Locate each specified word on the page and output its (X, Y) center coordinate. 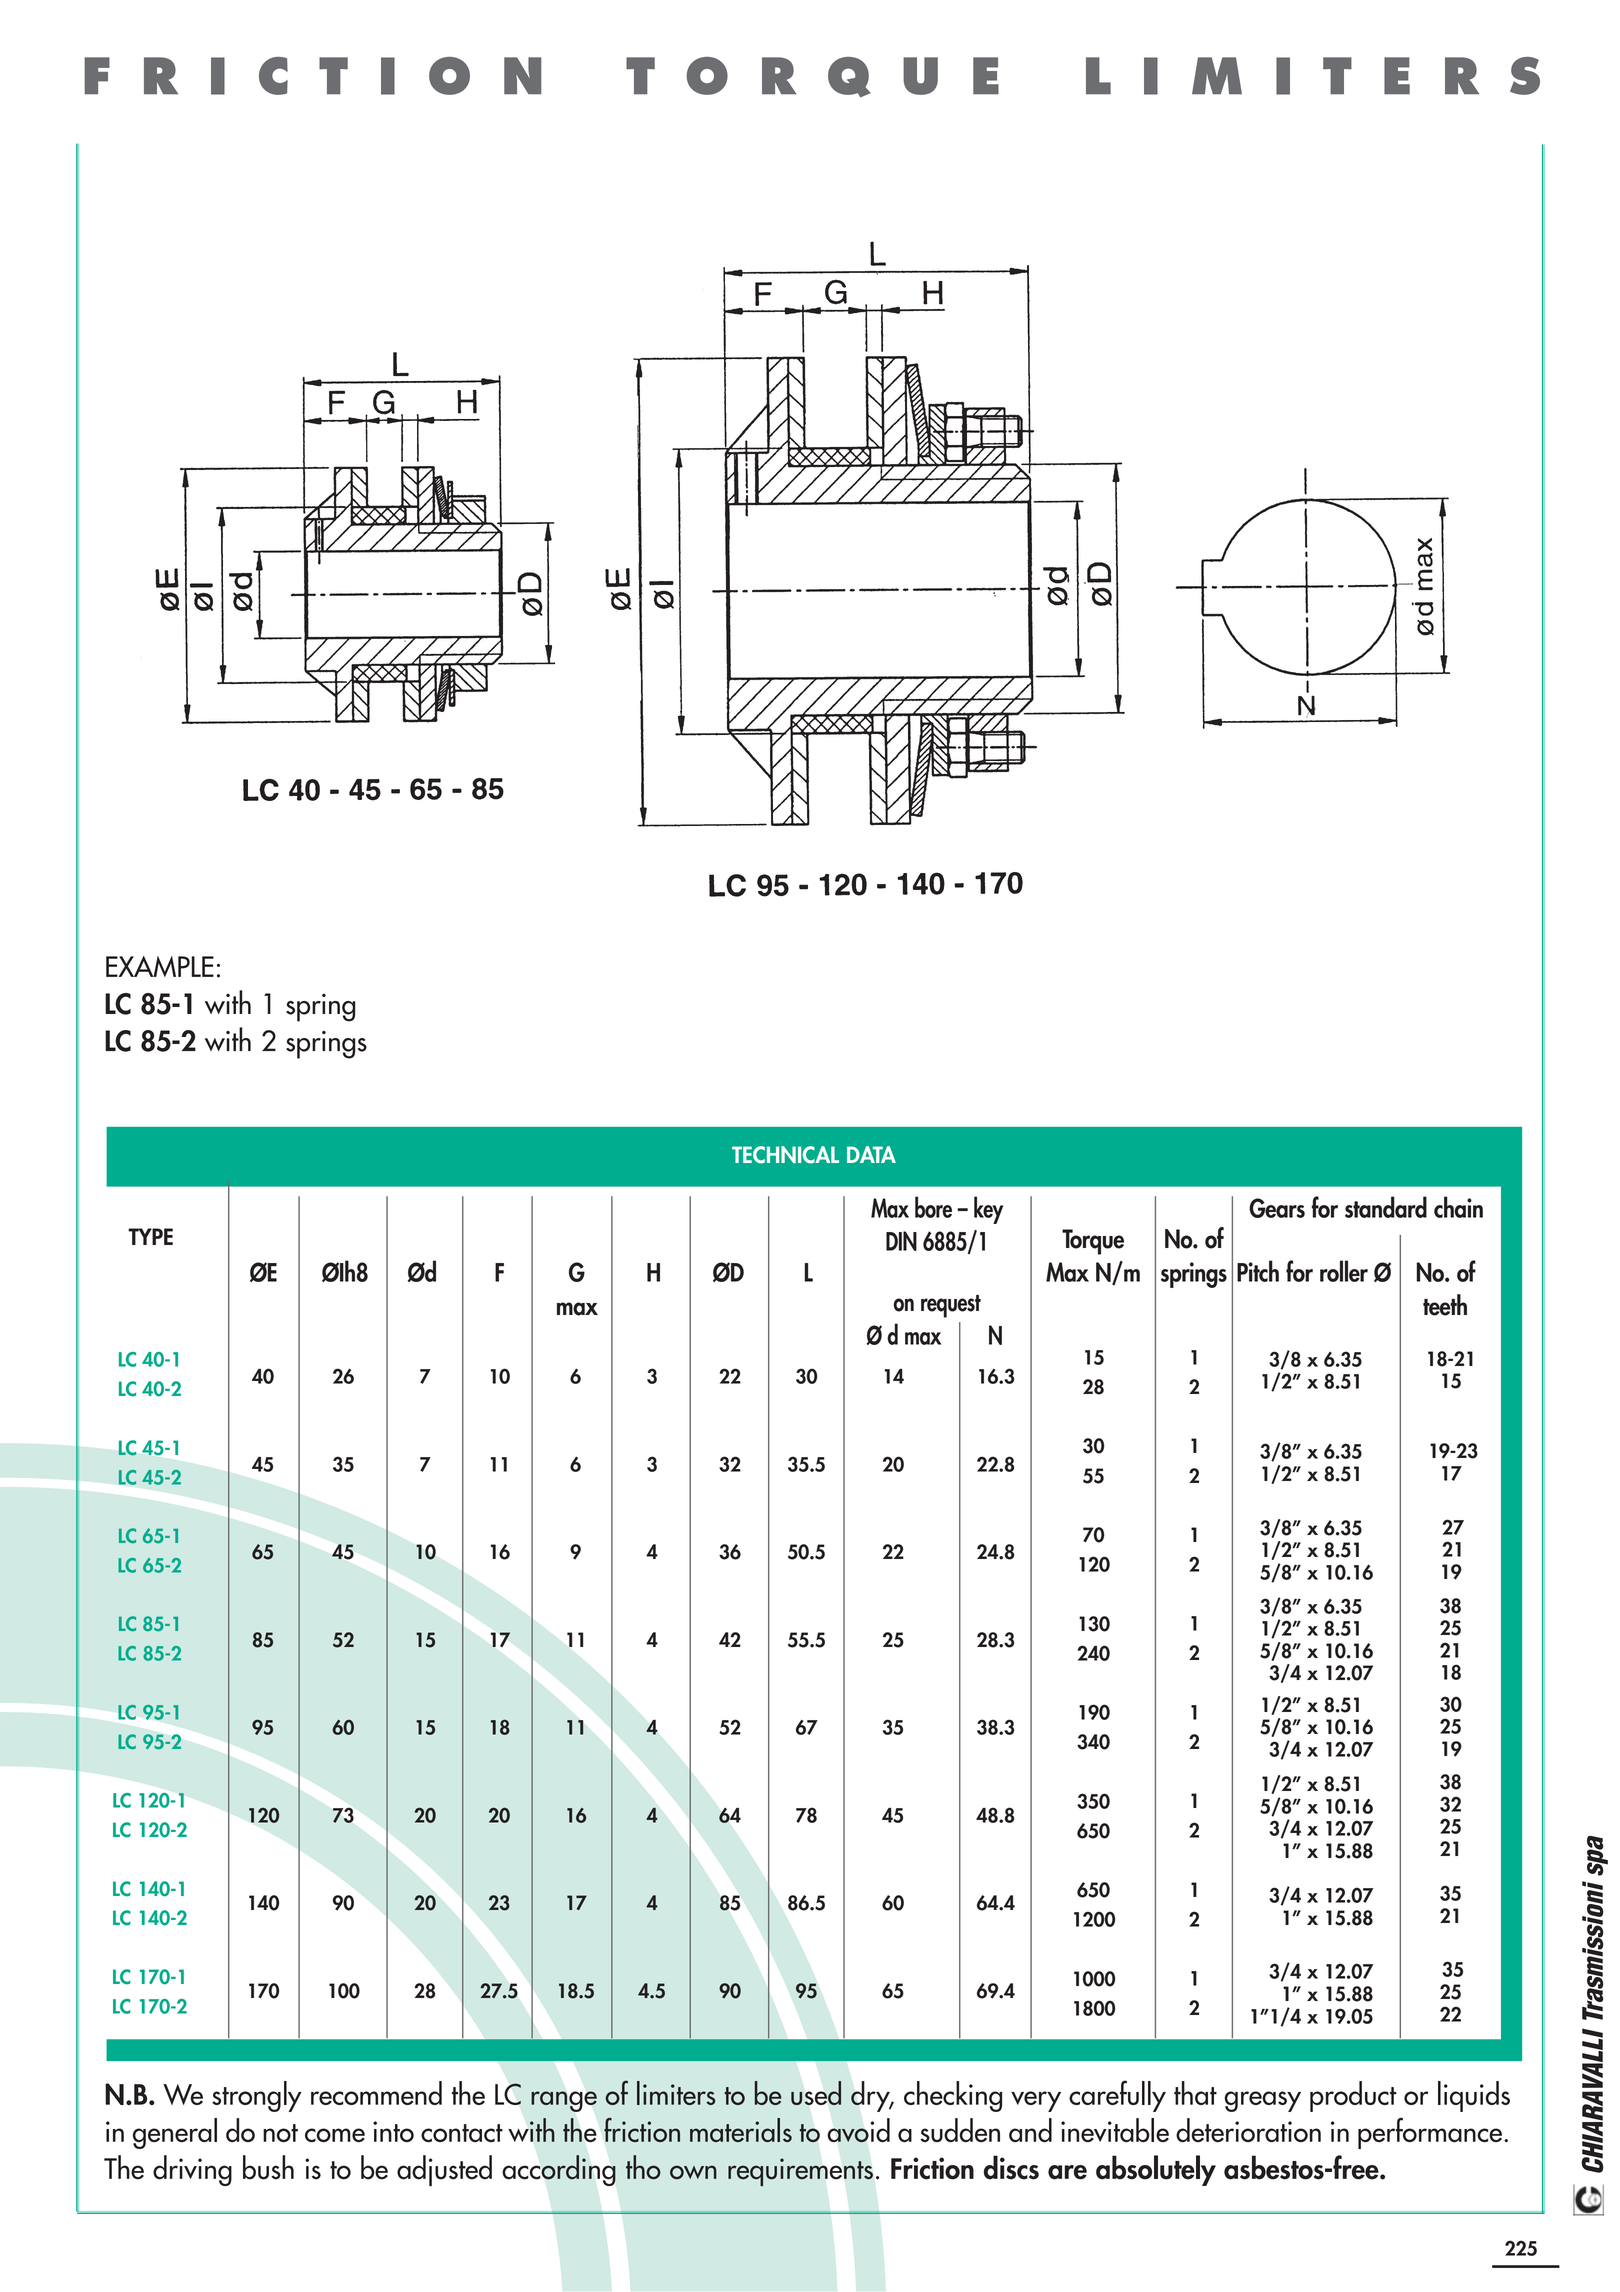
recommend (376, 2093)
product (1353, 2096)
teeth (1445, 1305)
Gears (1277, 1208)
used (816, 2093)
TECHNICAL (785, 1155)
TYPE (150, 1236)
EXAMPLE (160, 966)
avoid (858, 2130)
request (951, 1306)
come (335, 2135)
